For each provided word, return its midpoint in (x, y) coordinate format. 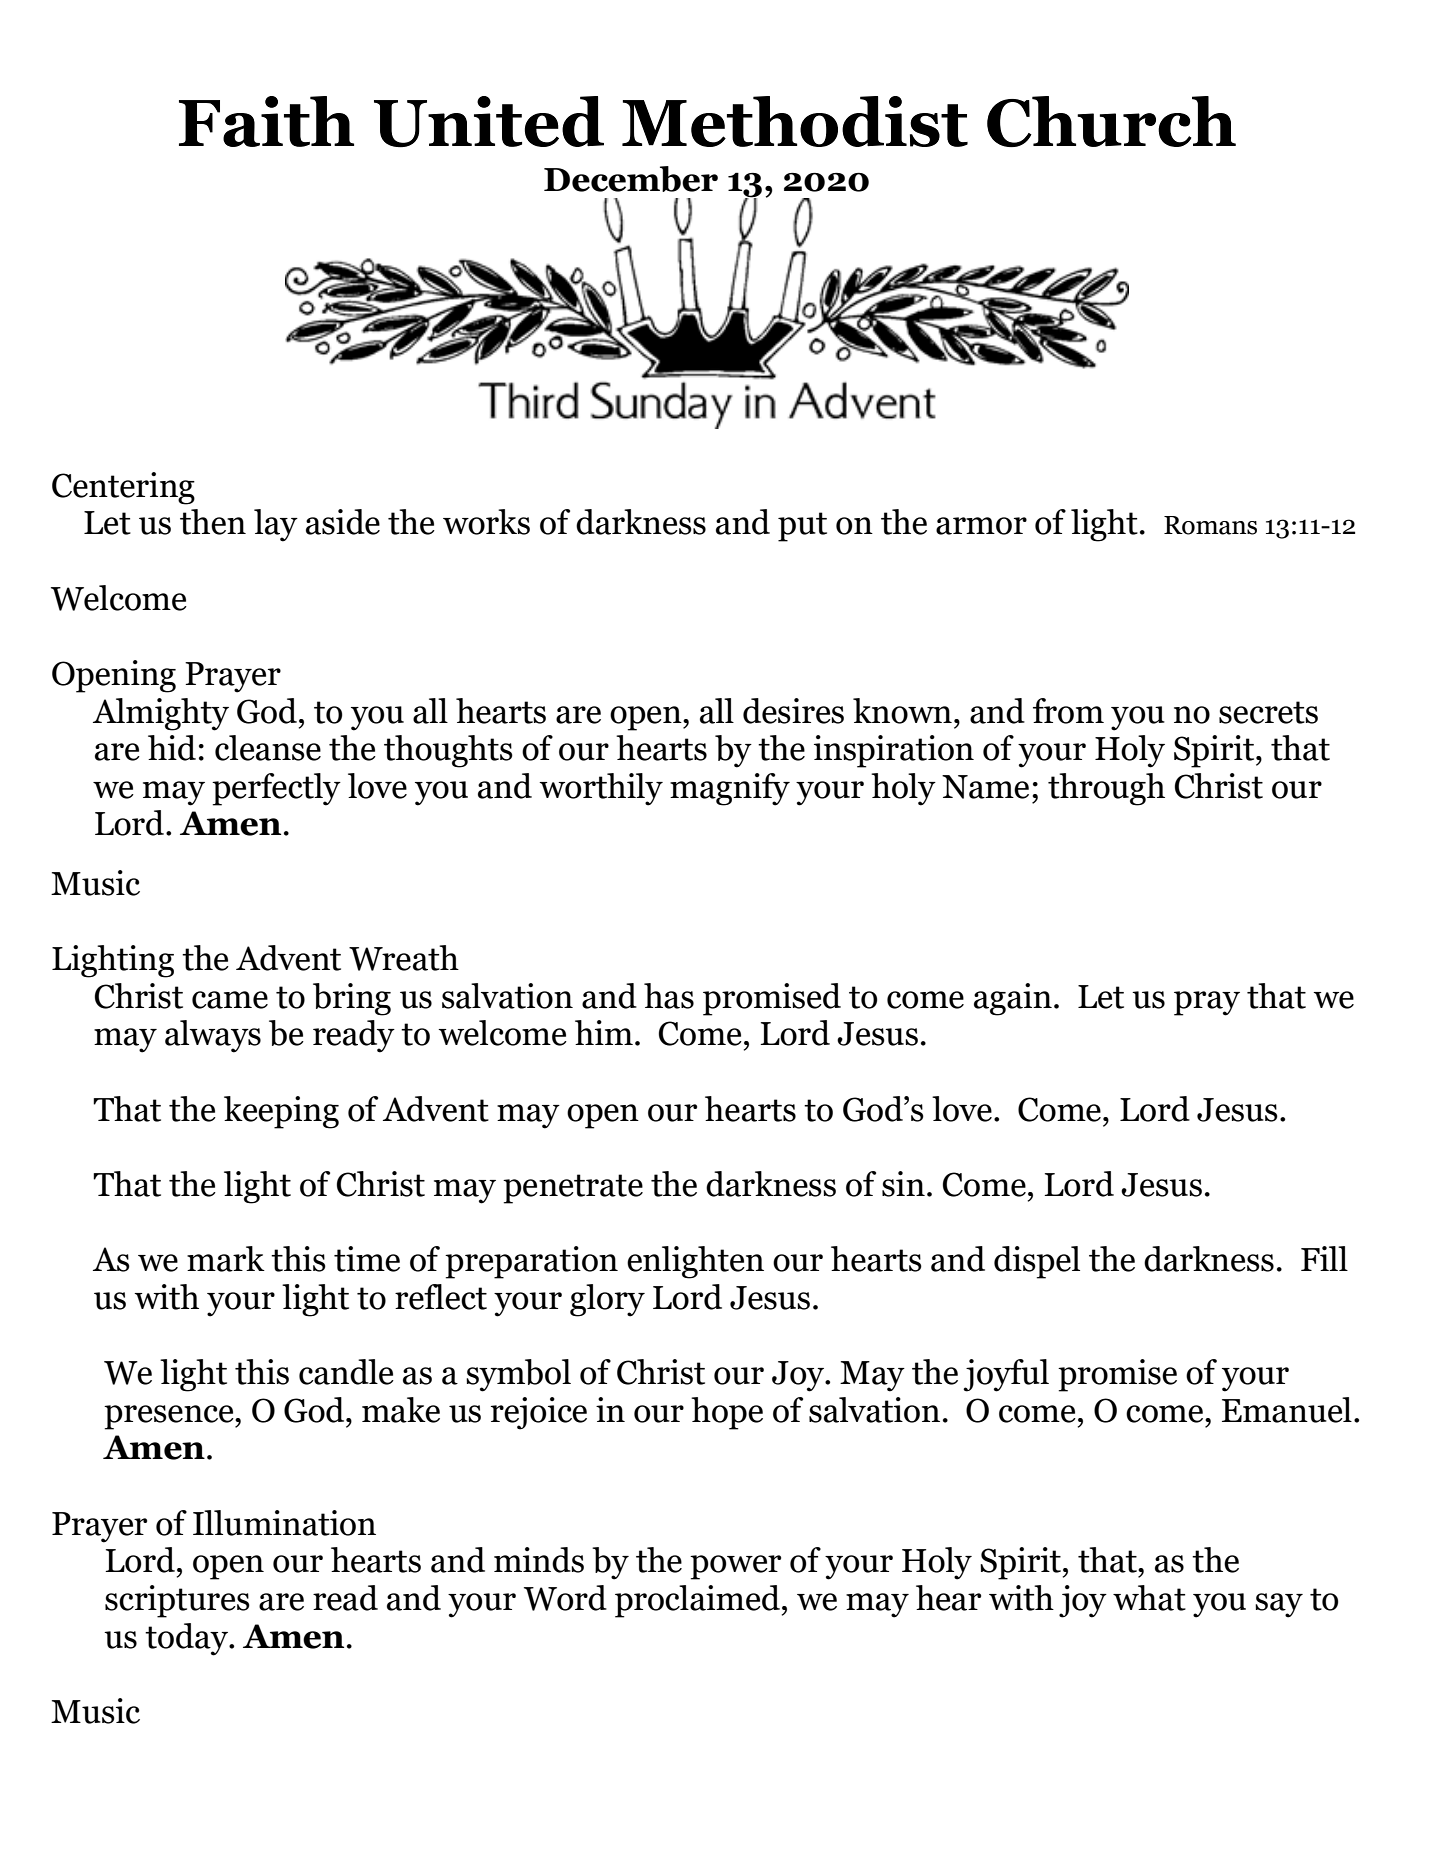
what (1149, 1598)
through (1106, 789)
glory (607, 1300)
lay (276, 525)
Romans (1210, 525)
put (802, 527)
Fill (1324, 1258)
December (631, 179)
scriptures (177, 1601)
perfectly (276, 789)
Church (1111, 121)
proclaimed (697, 1601)
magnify (730, 789)
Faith (266, 121)
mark (226, 1259)
